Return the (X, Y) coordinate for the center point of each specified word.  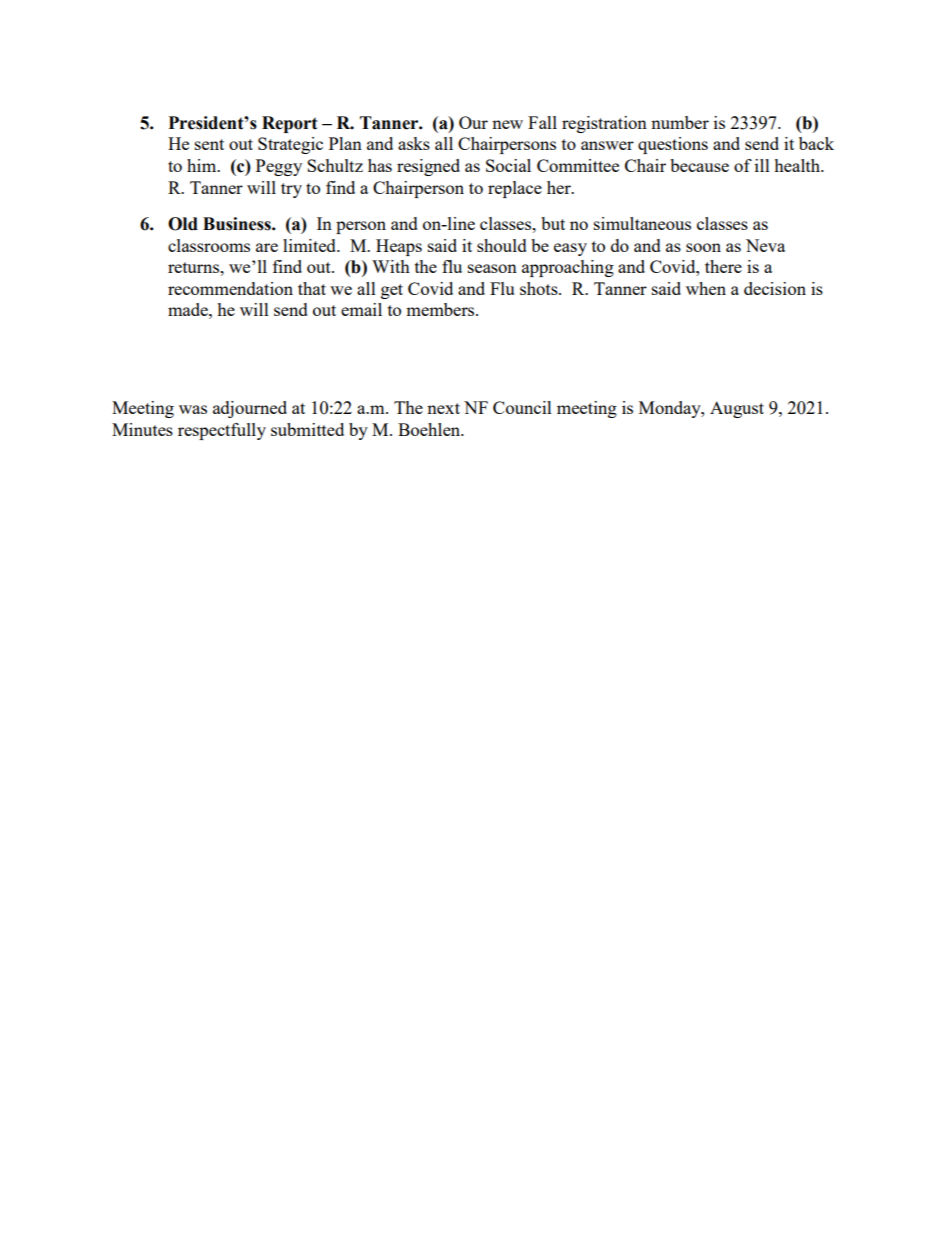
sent (209, 144)
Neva (765, 245)
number (680, 122)
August (737, 409)
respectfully (222, 431)
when (706, 288)
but (553, 223)
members (441, 309)
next (443, 408)
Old (183, 224)
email (361, 309)
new (507, 124)
